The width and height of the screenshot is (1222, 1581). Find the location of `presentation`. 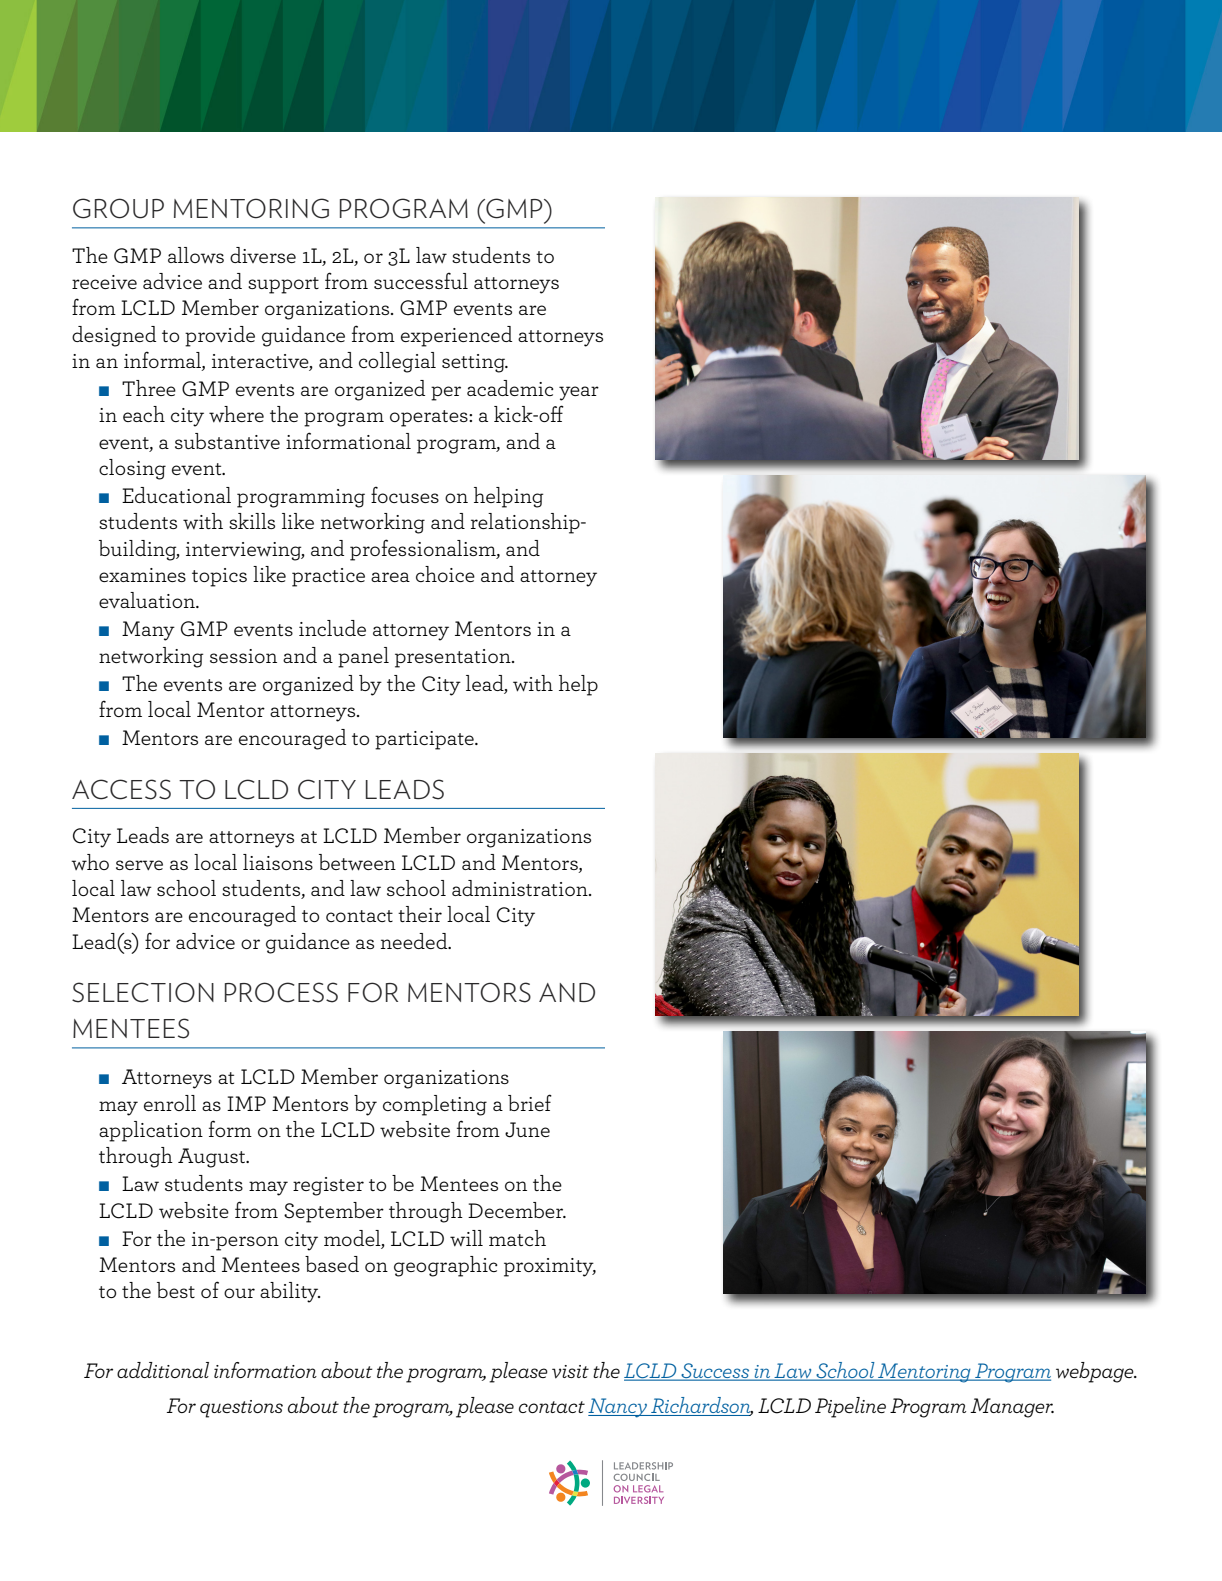

presentation is located at coordinates (454, 658).
